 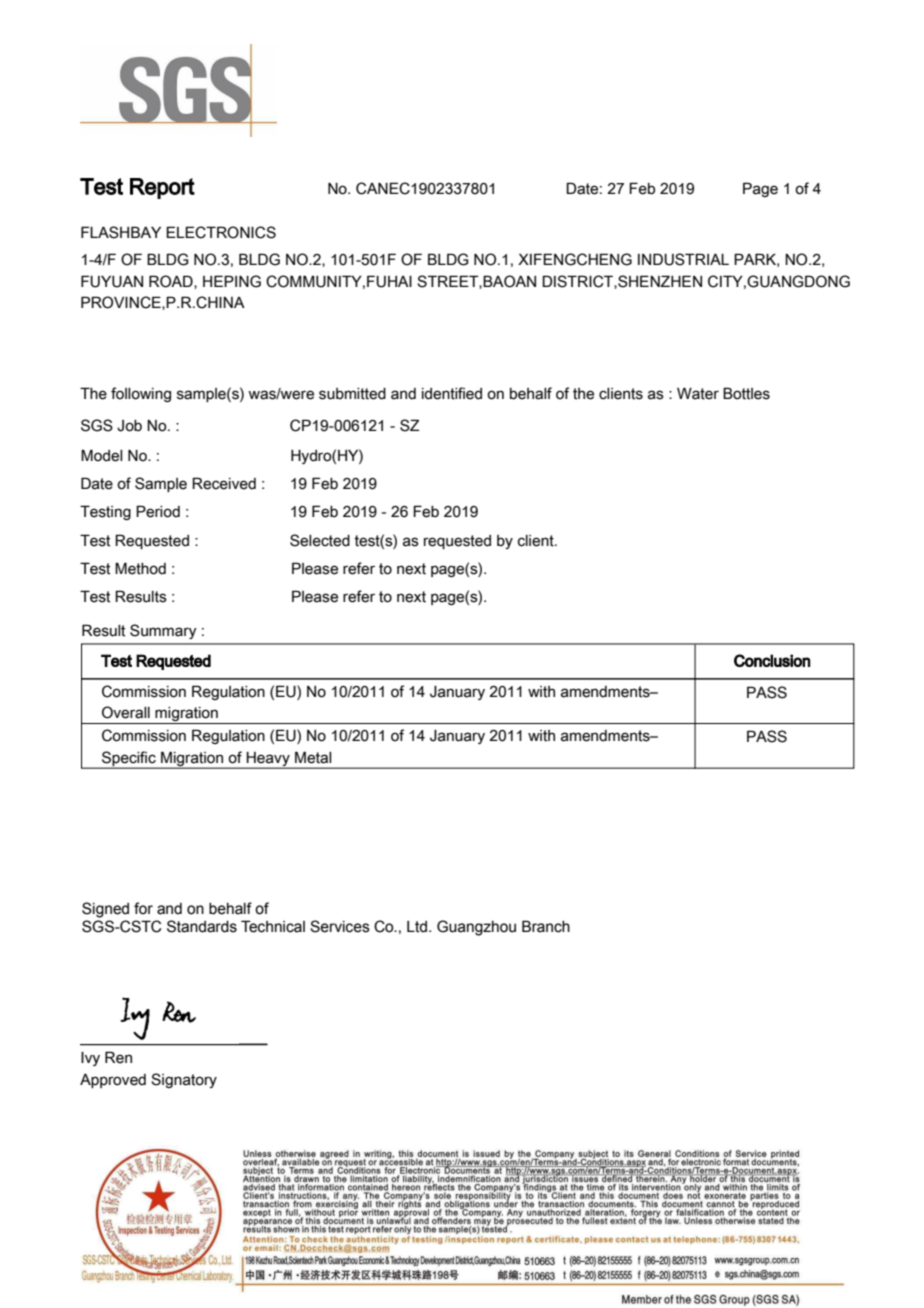 I want to click on Conclusion, so click(x=772, y=660).
